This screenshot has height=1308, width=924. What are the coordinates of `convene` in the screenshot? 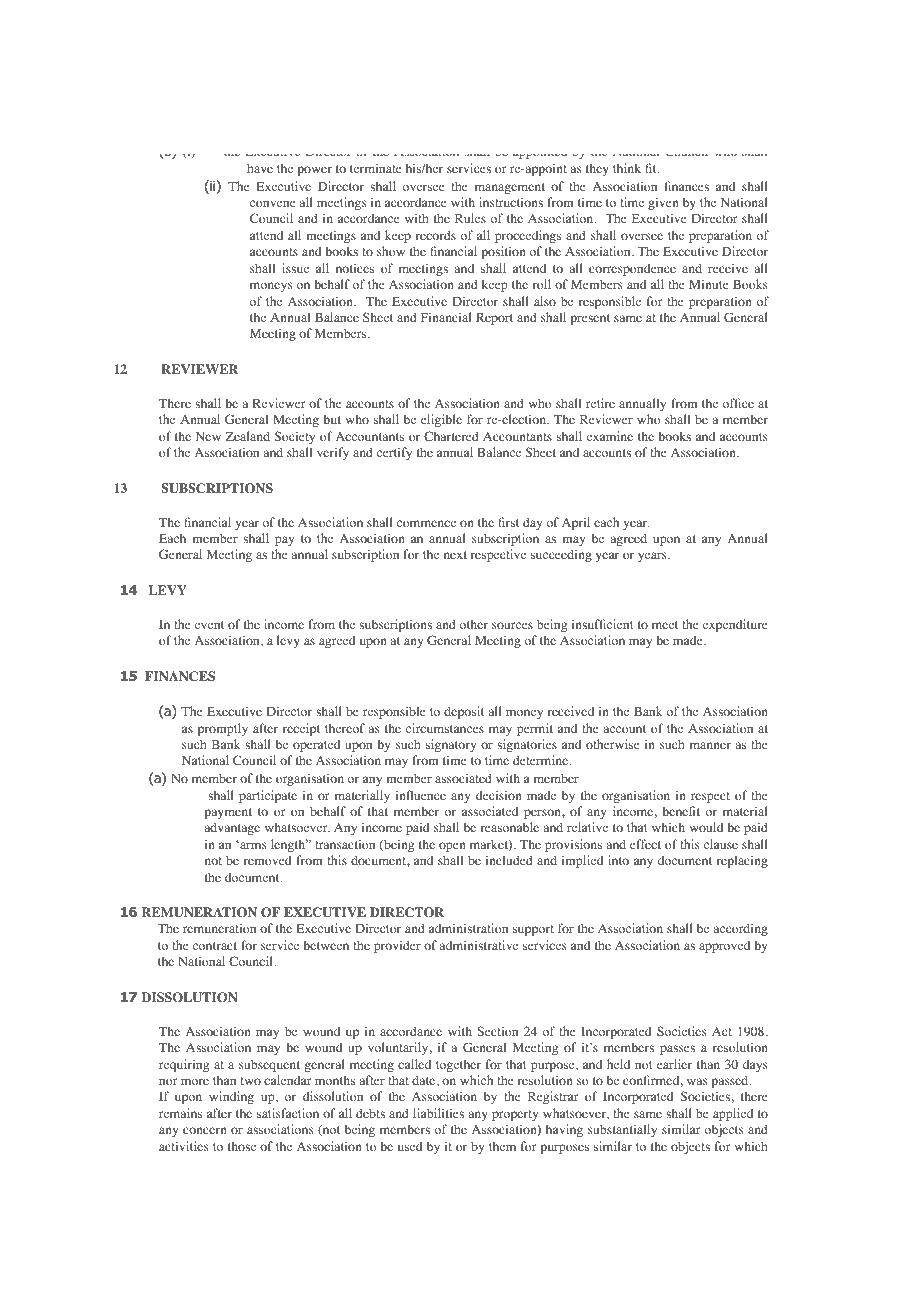 It's located at (273, 203).
